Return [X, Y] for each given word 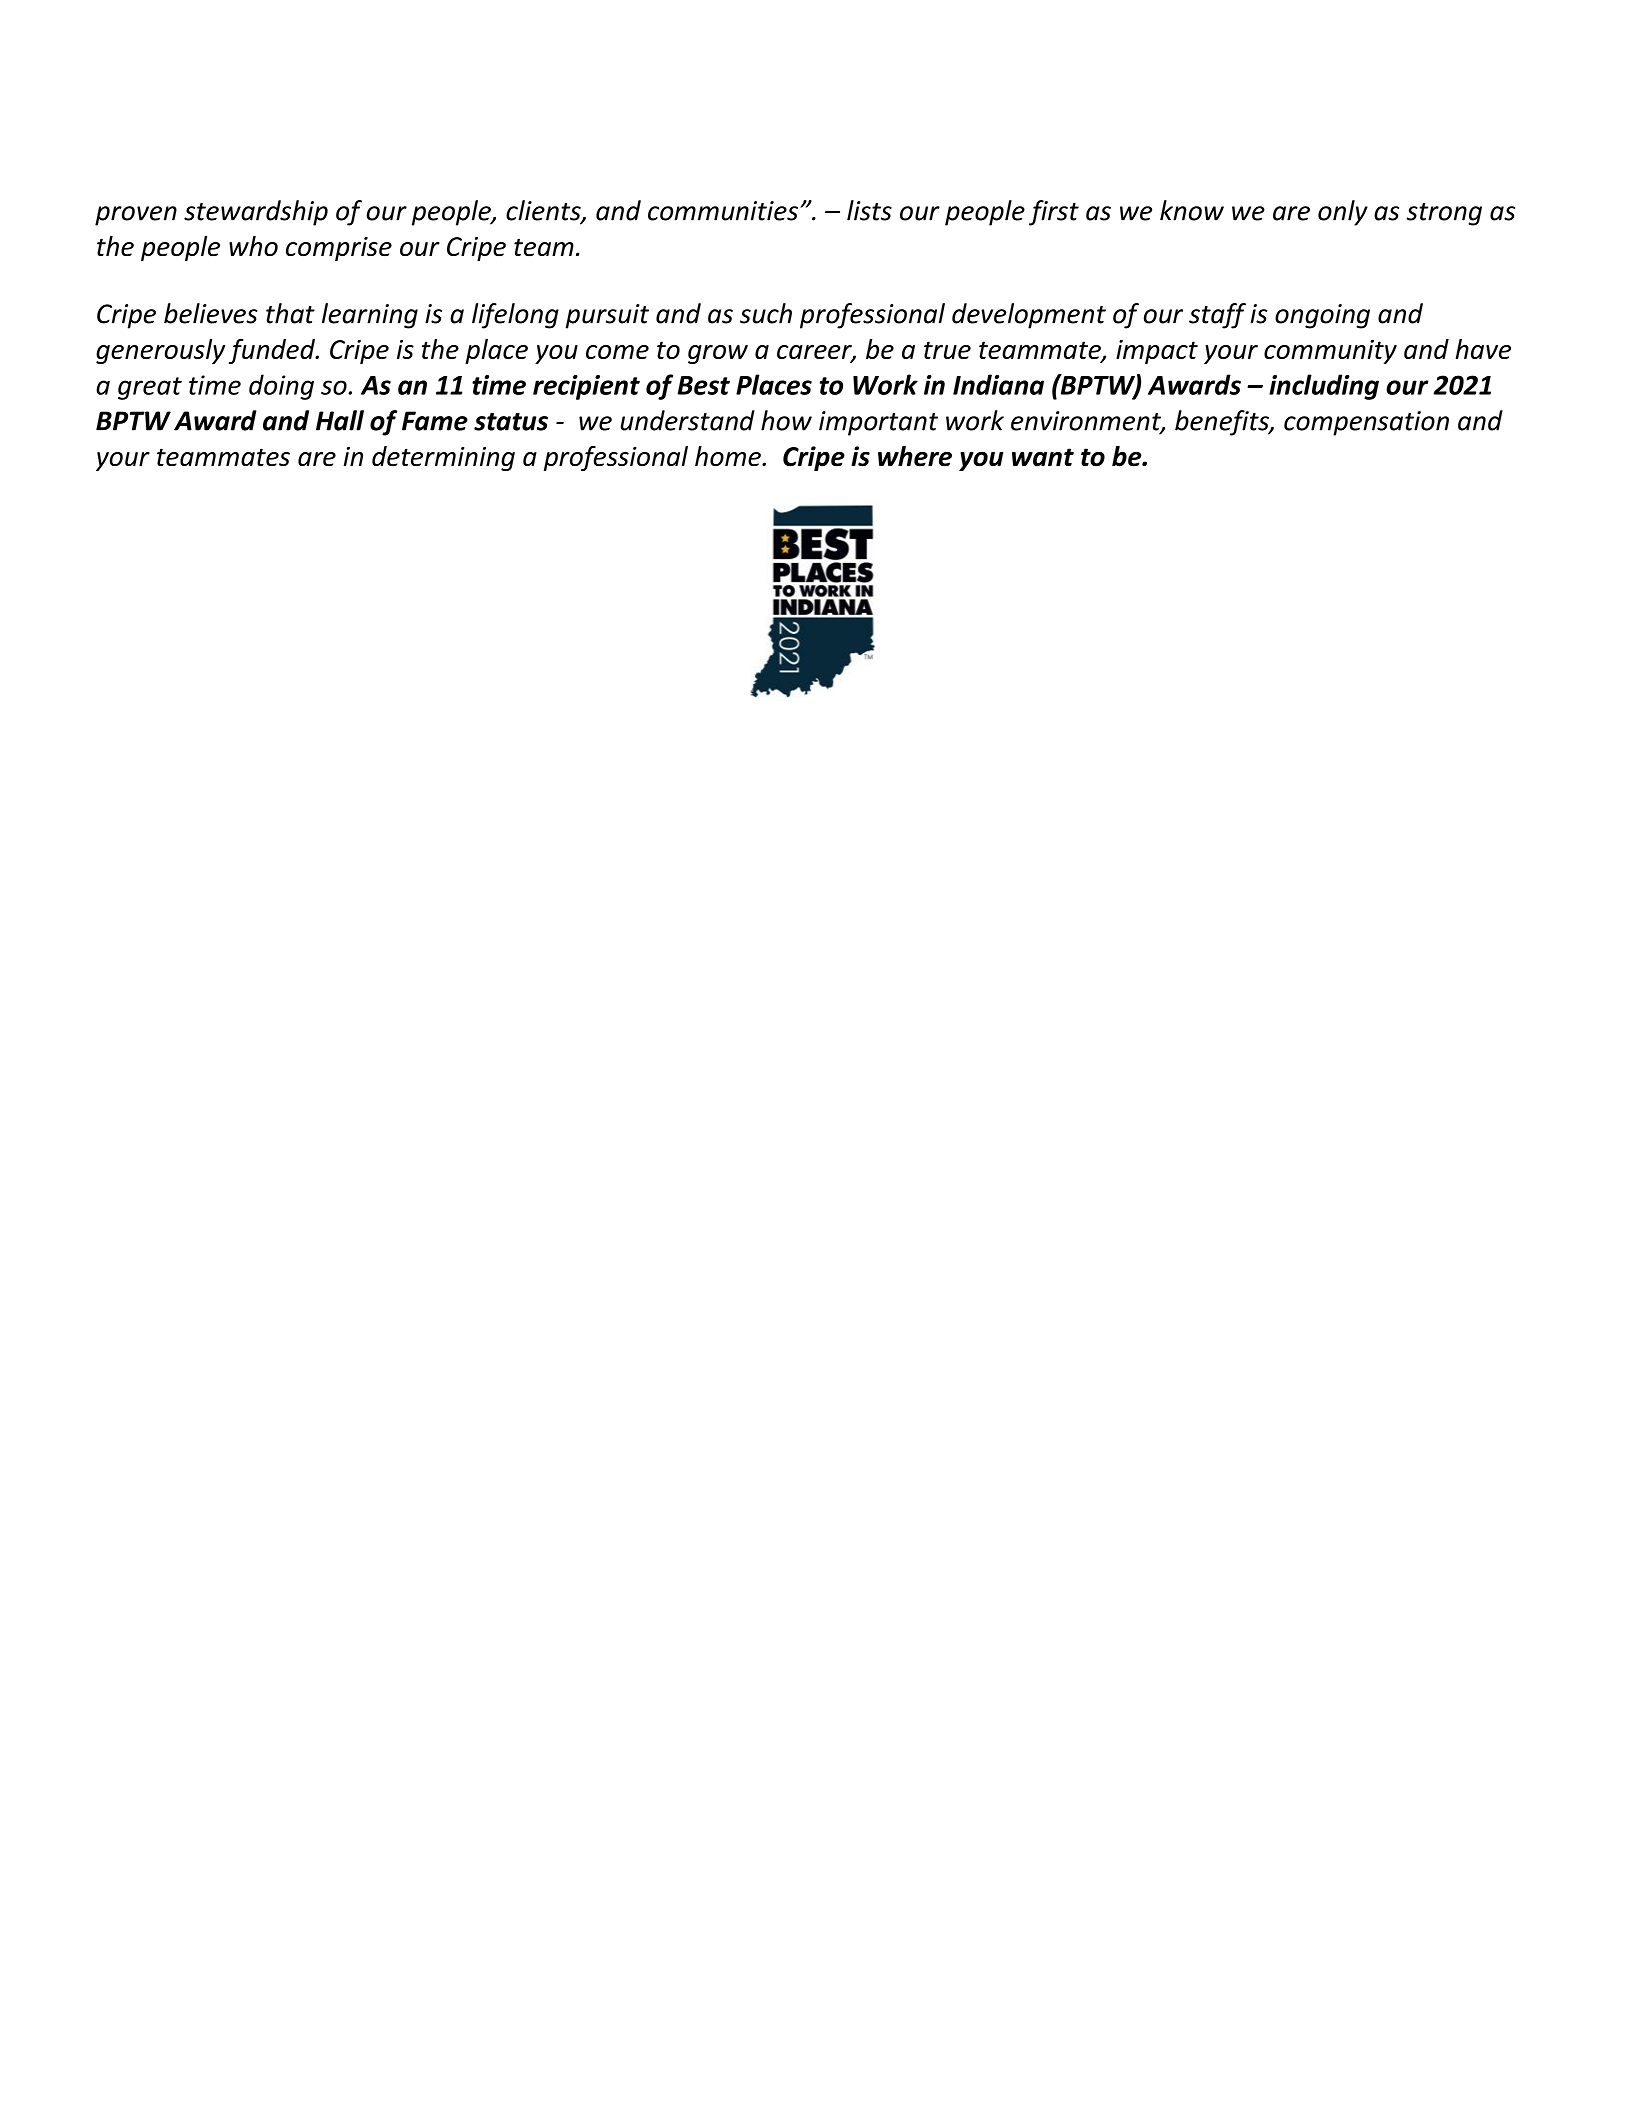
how [786, 420]
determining [443, 458]
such [766, 313]
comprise [339, 249]
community [1330, 352]
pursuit [607, 316]
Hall [340, 420]
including [1324, 387]
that [290, 313]
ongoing [1322, 316]
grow [718, 354]
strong [1444, 214]
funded [273, 351]
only [1343, 213]
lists [869, 210]
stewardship [256, 213]
